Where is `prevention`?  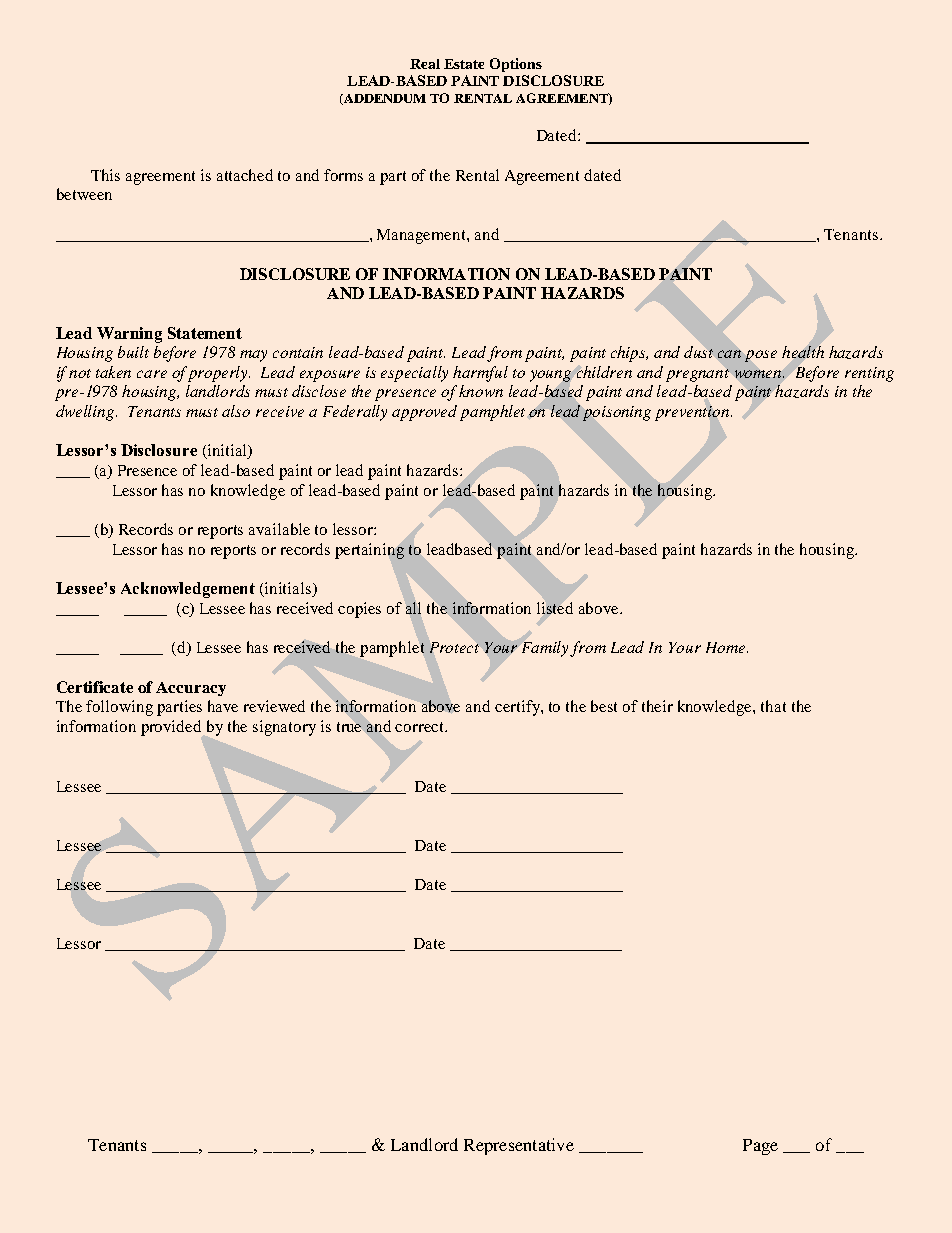 prevention is located at coordinates (693, 413).
